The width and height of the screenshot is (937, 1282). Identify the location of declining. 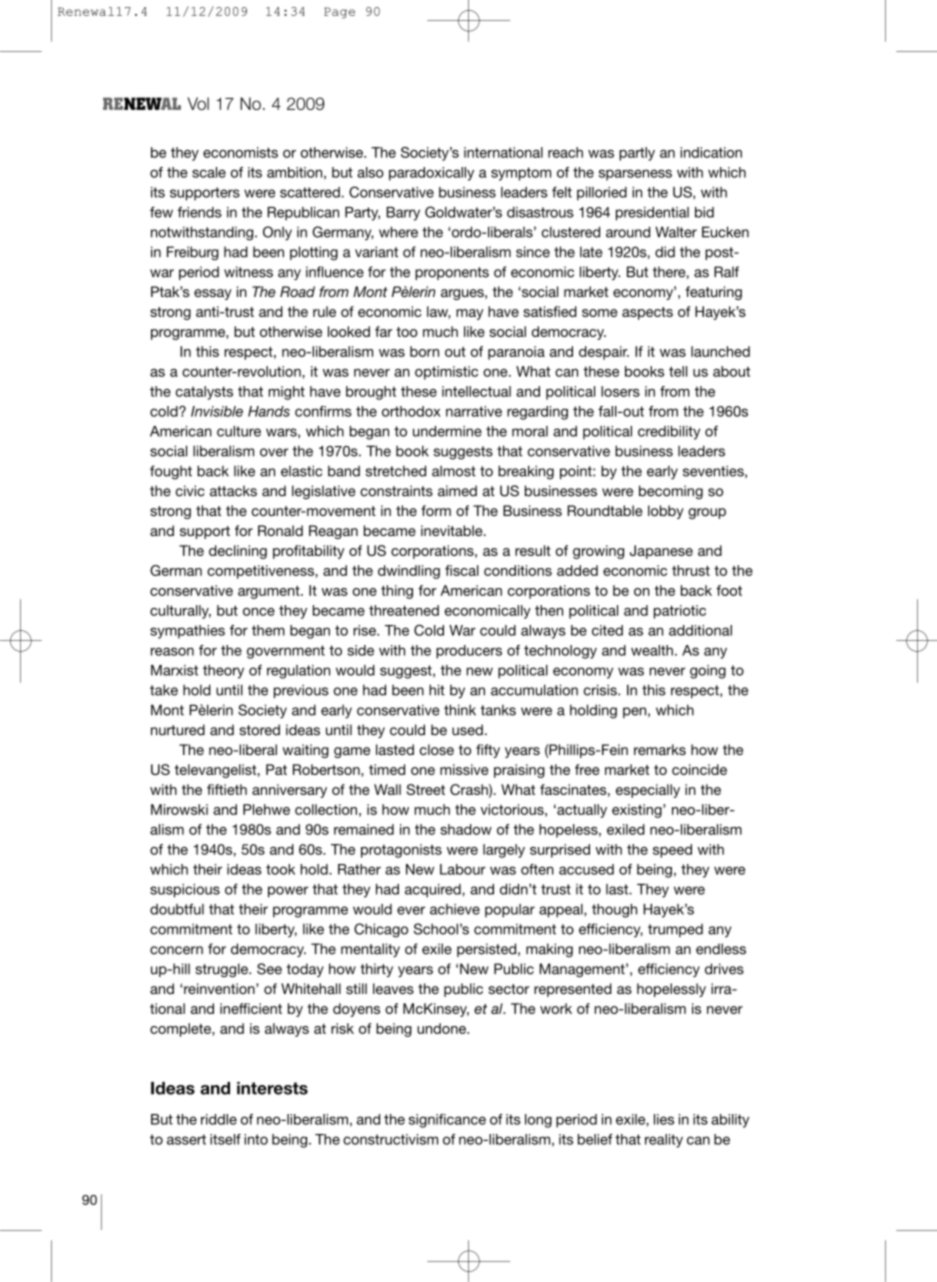
(238, 552).
